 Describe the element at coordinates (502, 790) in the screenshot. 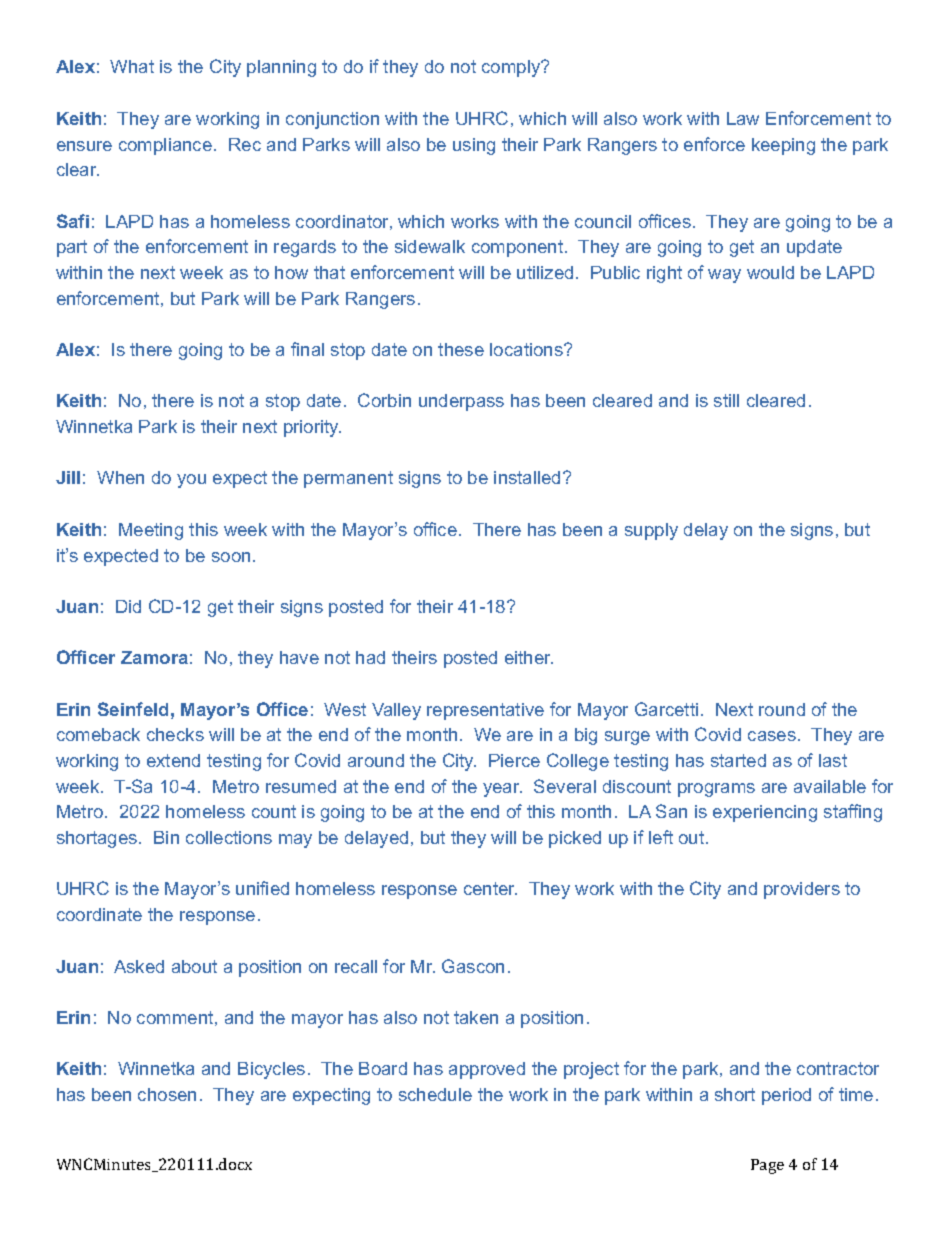

I see `year` at that location.
